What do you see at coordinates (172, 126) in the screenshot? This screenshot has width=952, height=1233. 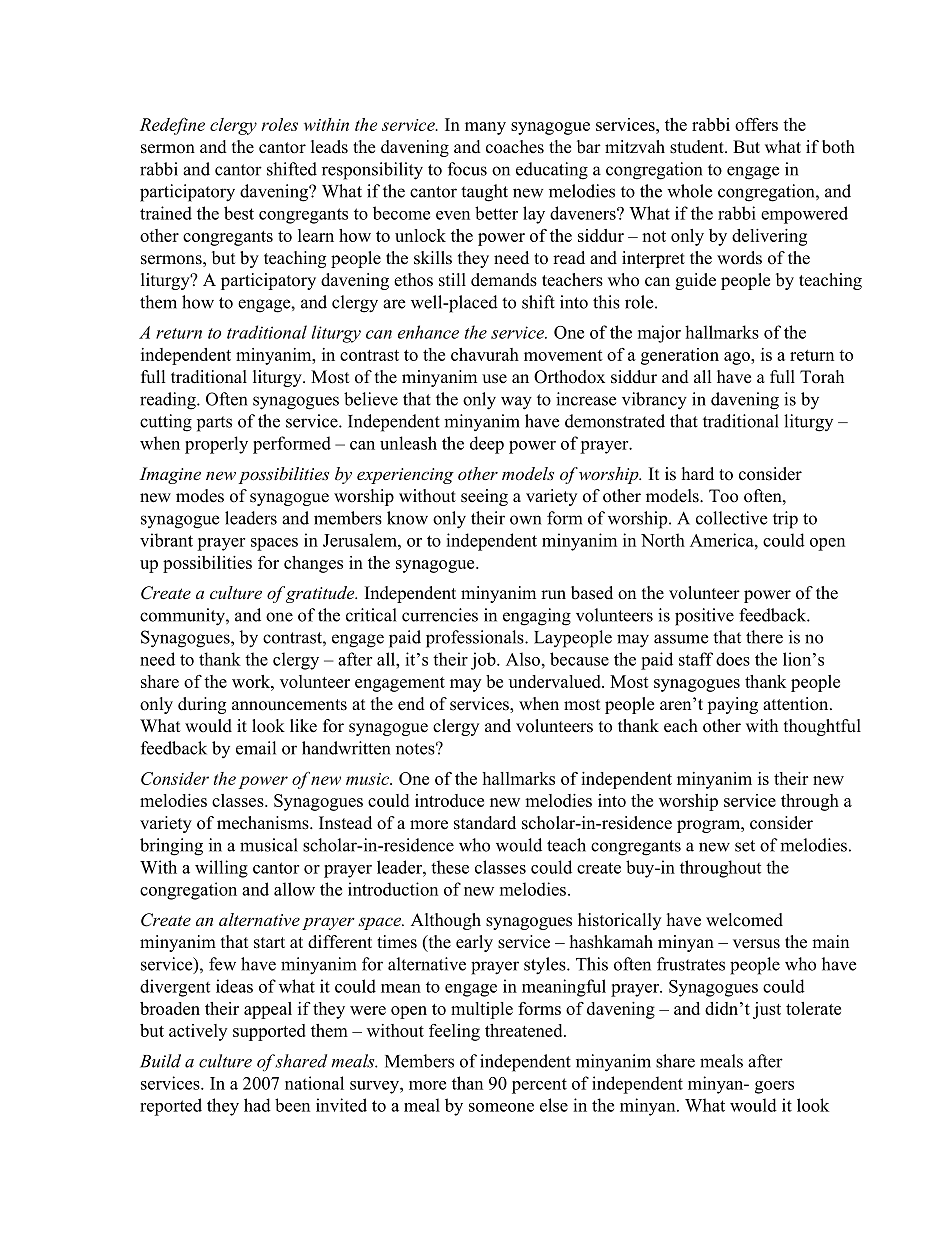 I see `Redefine` at bounding box center [172, 126].
